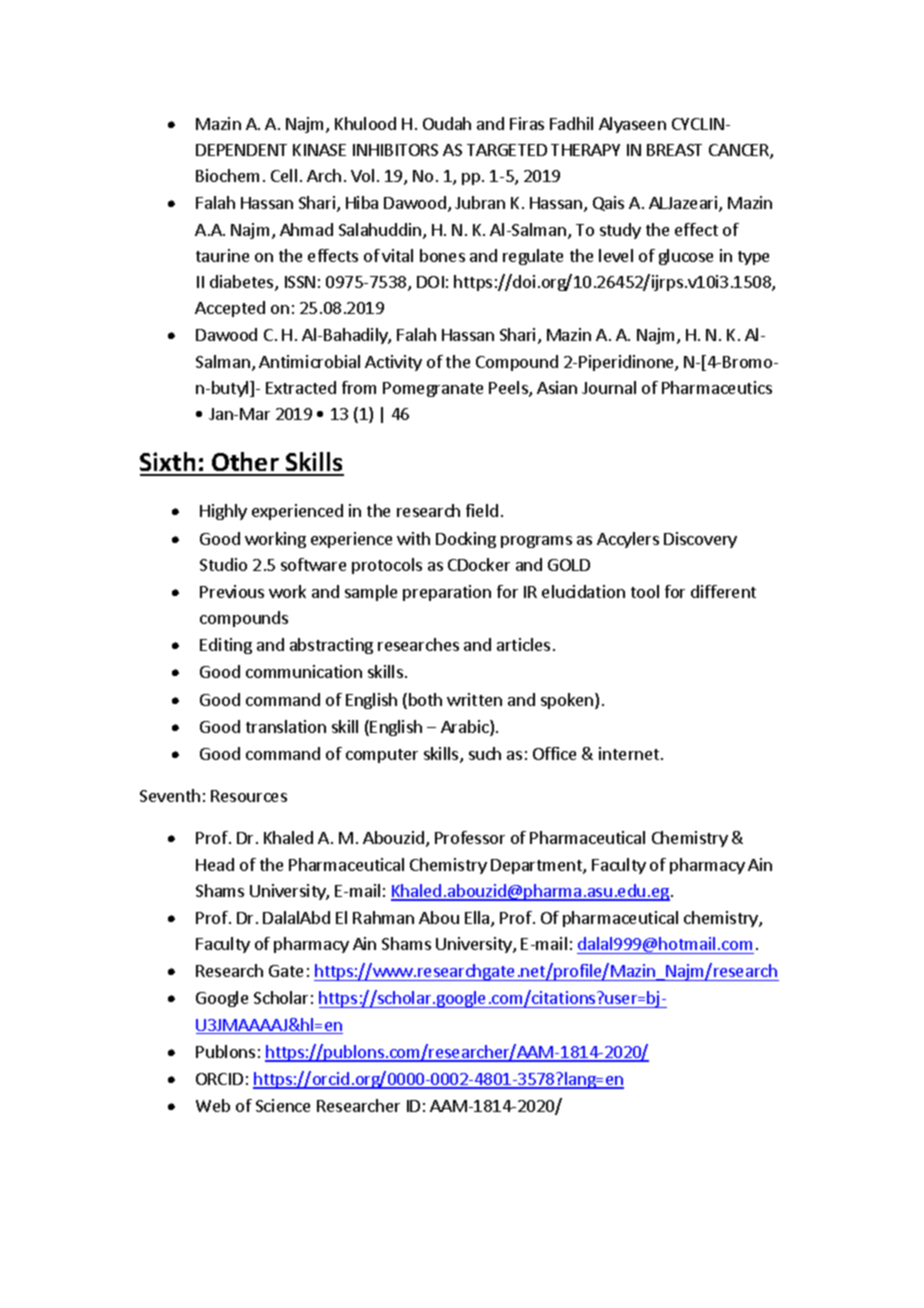 This screenshot has width=924, height=1308. Describe the element at coordinates (227, 175) in the screenshot. I see `Biochem` at that location.
